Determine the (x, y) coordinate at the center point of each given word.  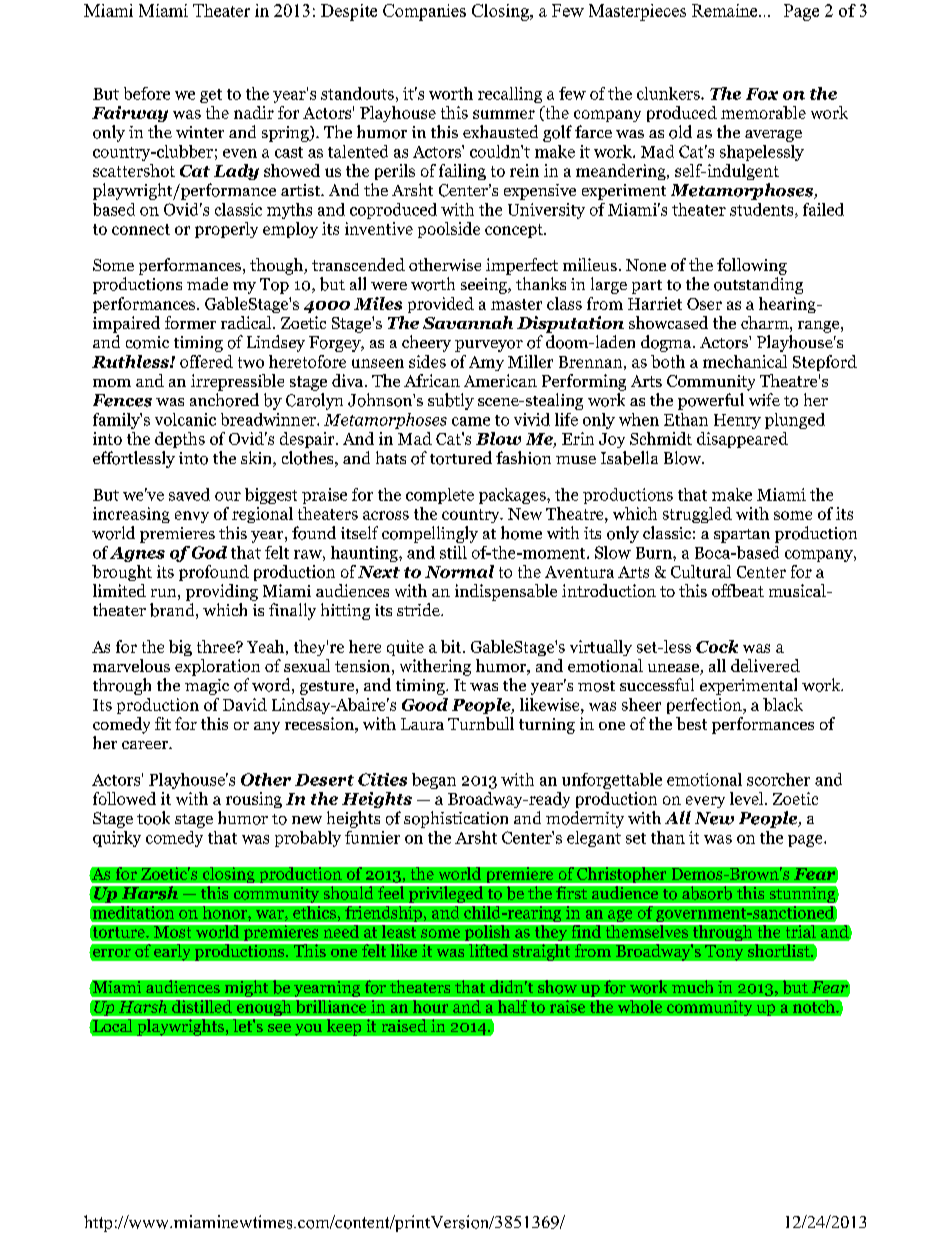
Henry (737, 421)
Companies (424, 12)
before (147, 93)
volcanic (185, 419)
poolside (449, 230)
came (471, 421)
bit (452, 646)
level (748, 798)
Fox (762, 94)
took (153, 818)
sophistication (456, 819)
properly (226, 230)
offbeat (738, 590)
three (217, 646)
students (763, 210)
